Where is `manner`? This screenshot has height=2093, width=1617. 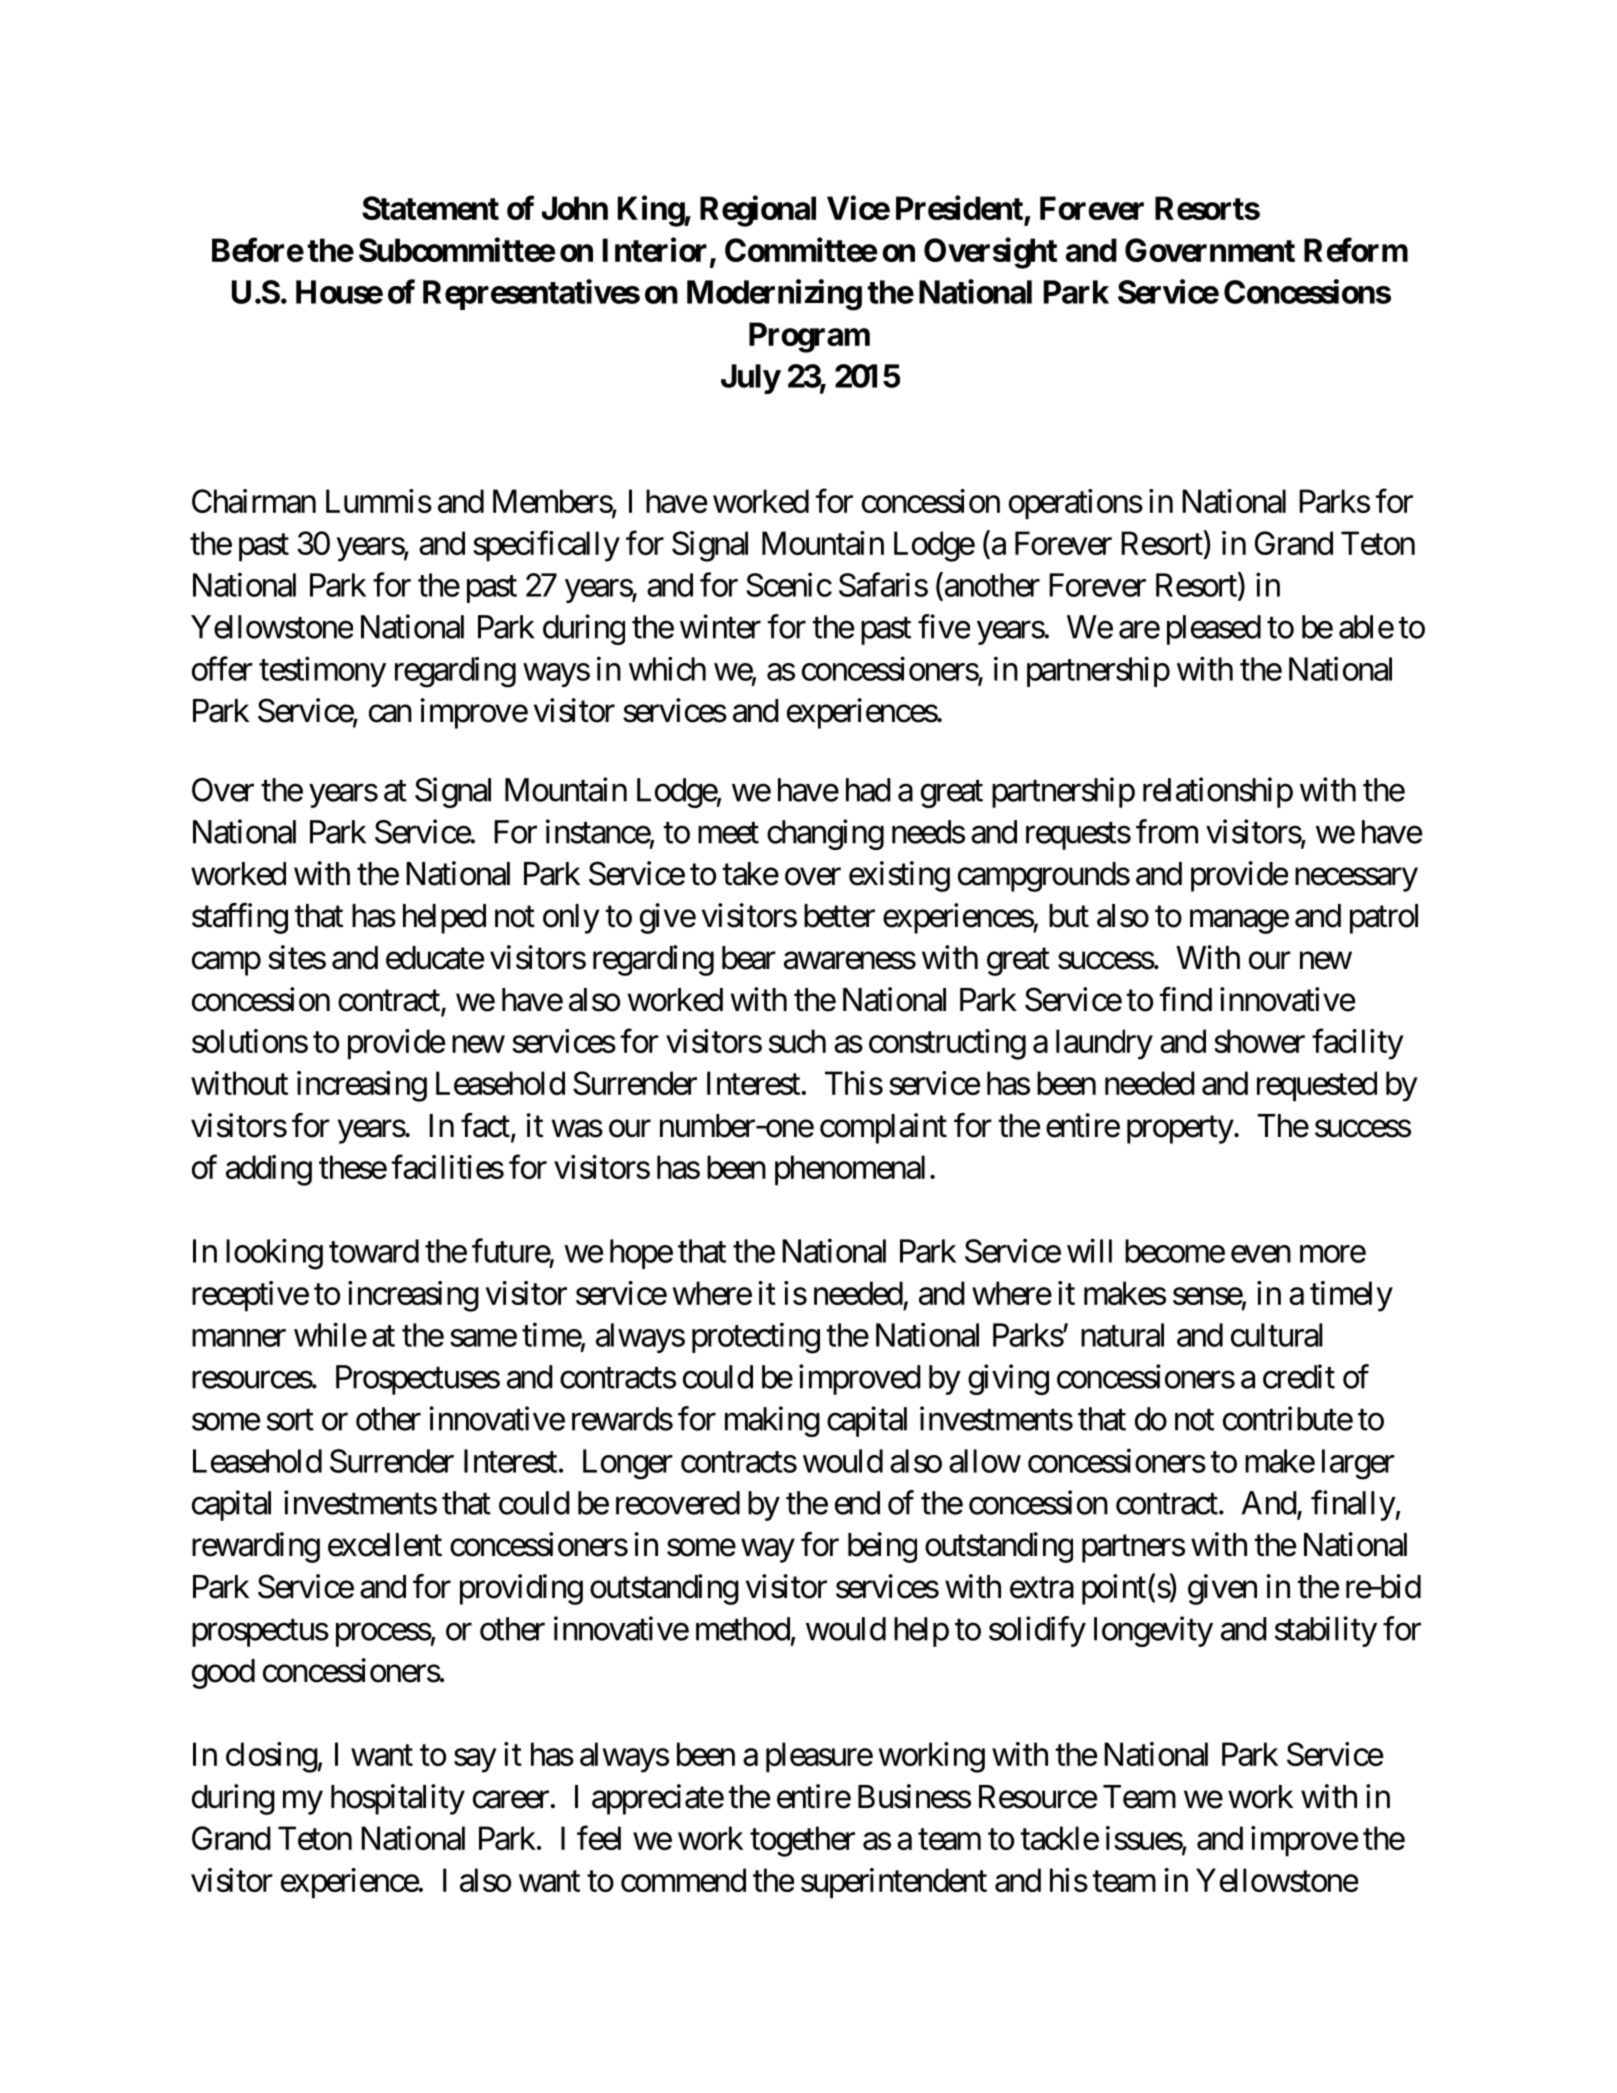 manner is located at coordinates (239, 1338).
